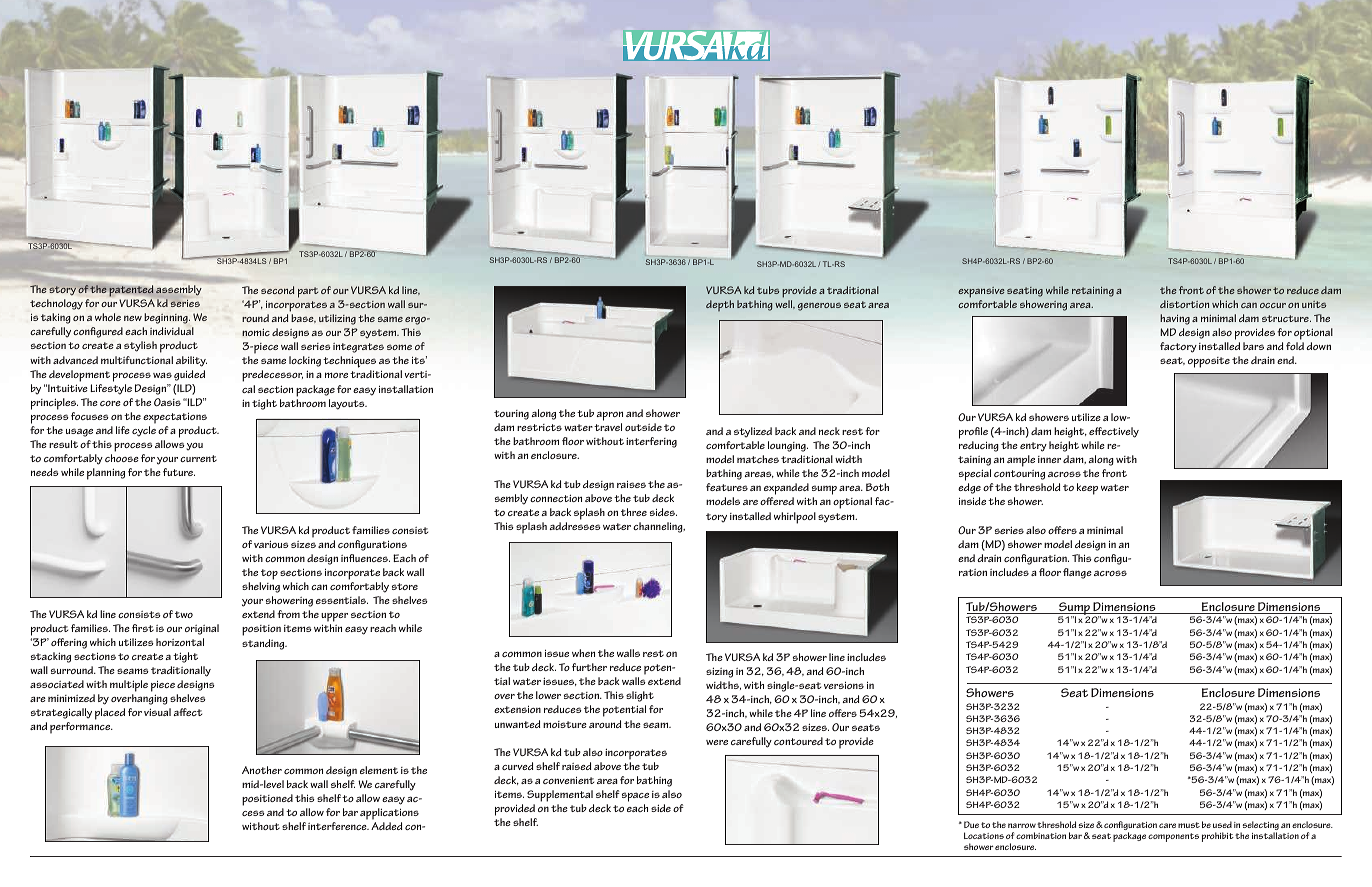  What do you see at coordinates (1077, 573) in the screenshot?
I see `flange` at bounding box center [1077, 573].
